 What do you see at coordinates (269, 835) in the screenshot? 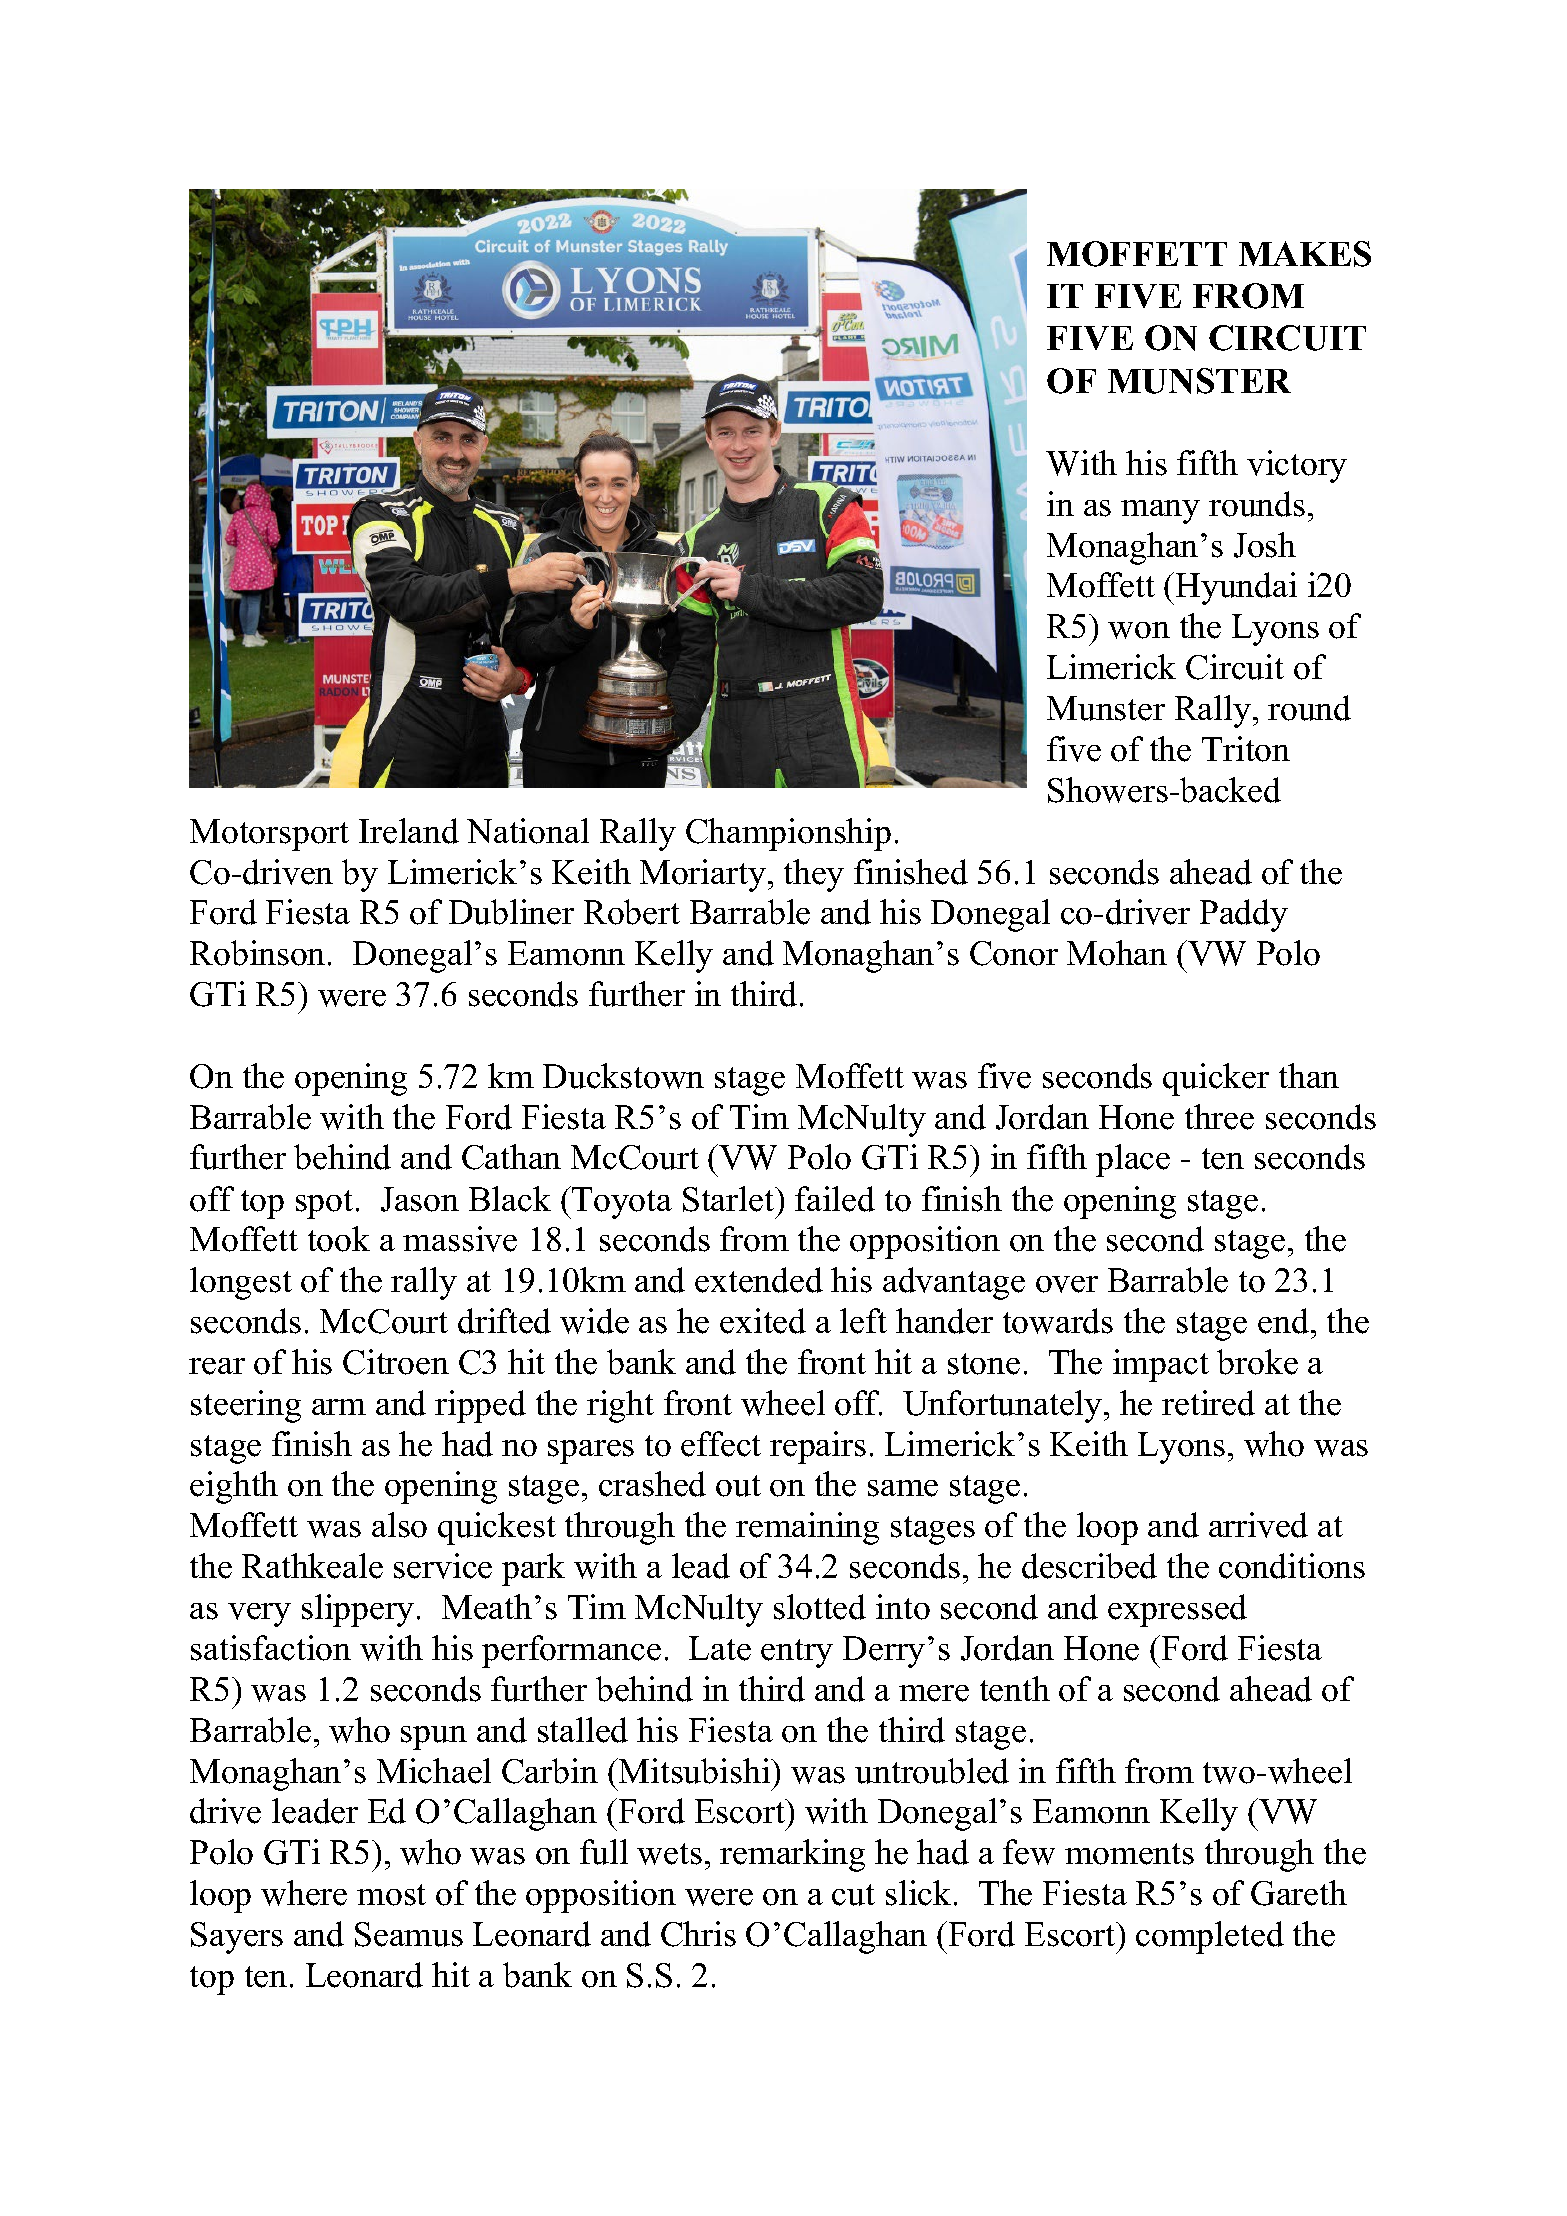
I see `Motorsport` at bounding box center [269, 835].
